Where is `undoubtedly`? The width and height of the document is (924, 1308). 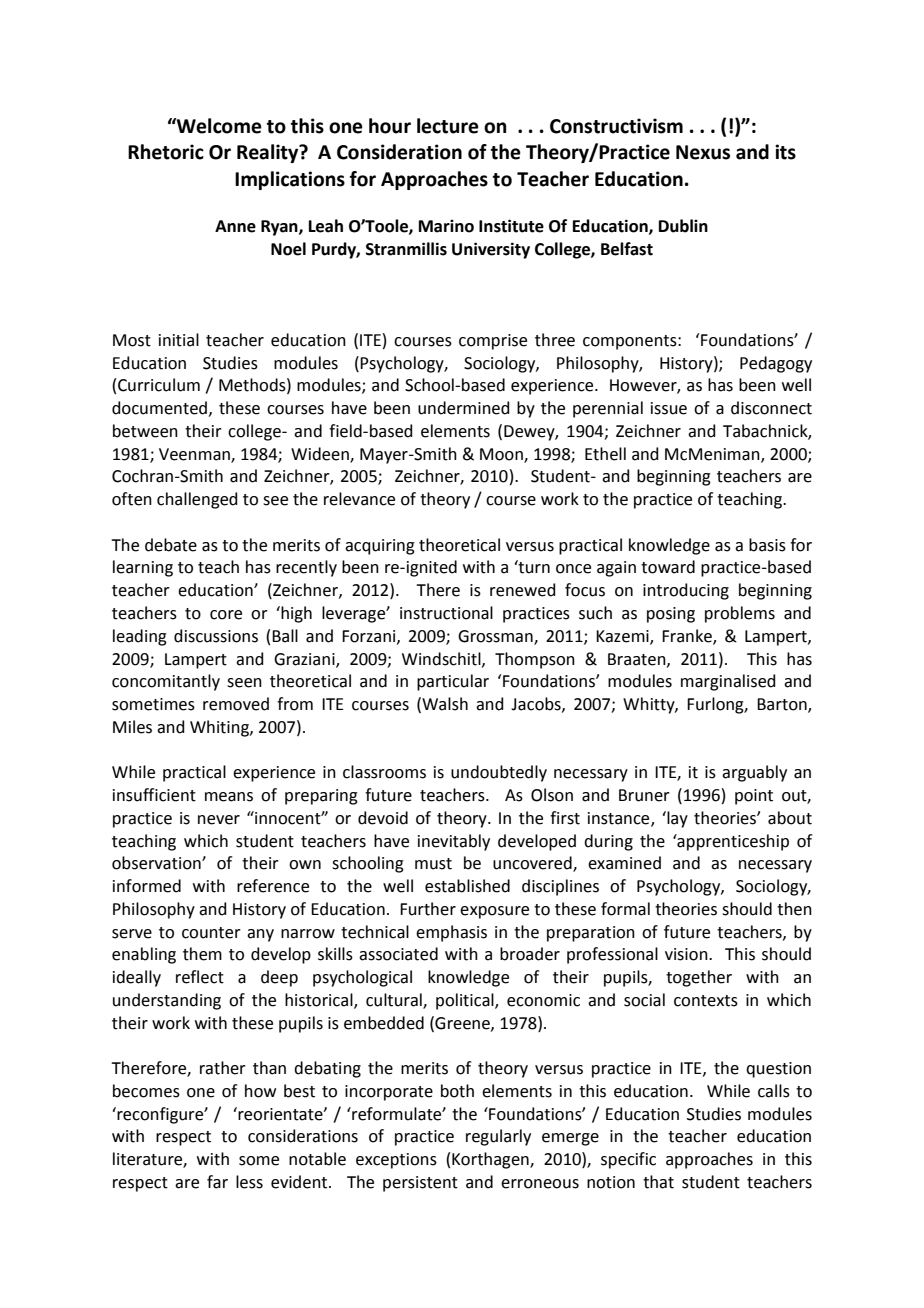
undoubtedly is located at coordinates (499, 773).
